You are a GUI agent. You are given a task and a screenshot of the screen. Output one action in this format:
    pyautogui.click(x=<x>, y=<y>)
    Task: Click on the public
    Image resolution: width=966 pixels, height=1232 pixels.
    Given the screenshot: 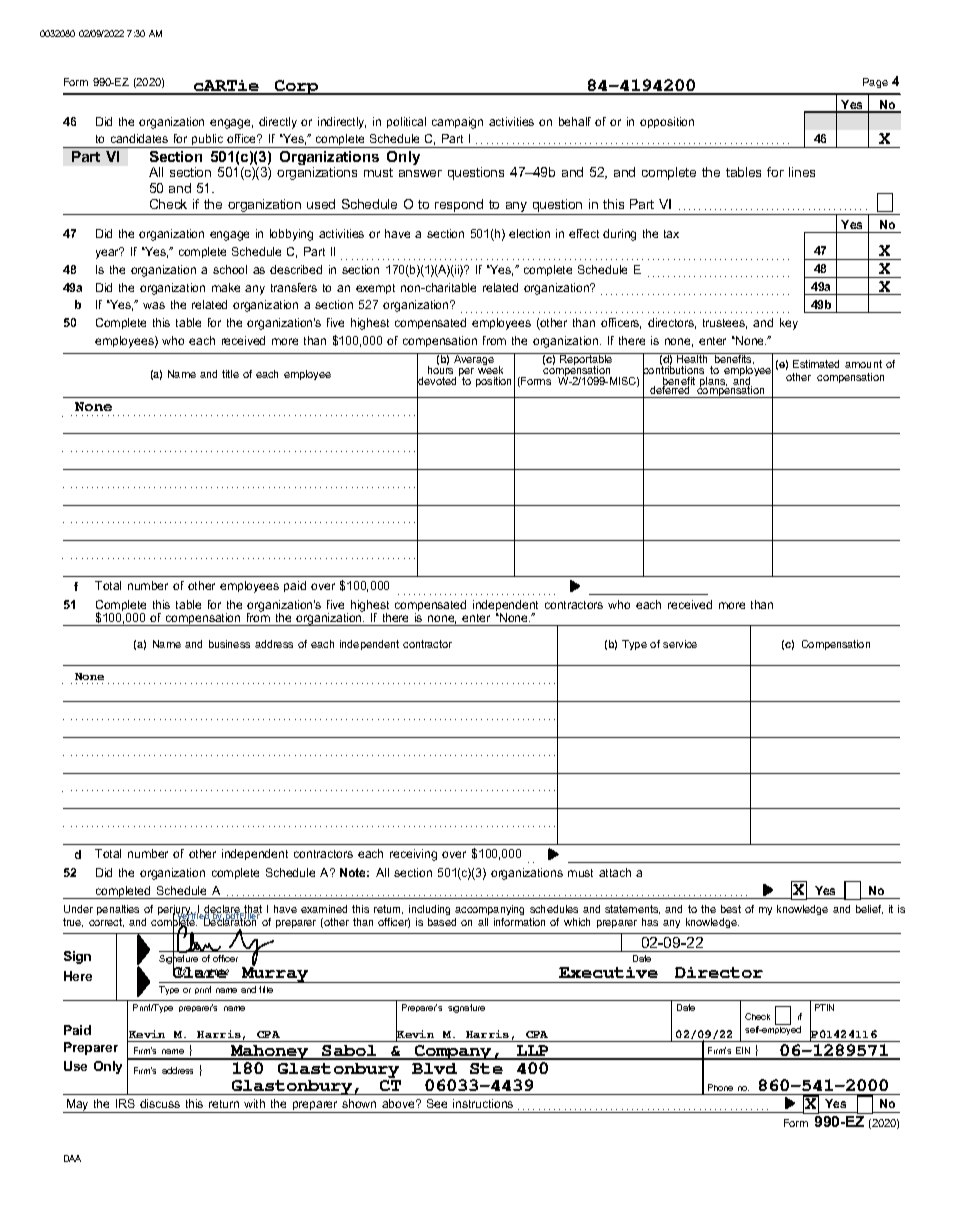 What is the action you would take?
    pyautogui.click(x=208, y=141)
